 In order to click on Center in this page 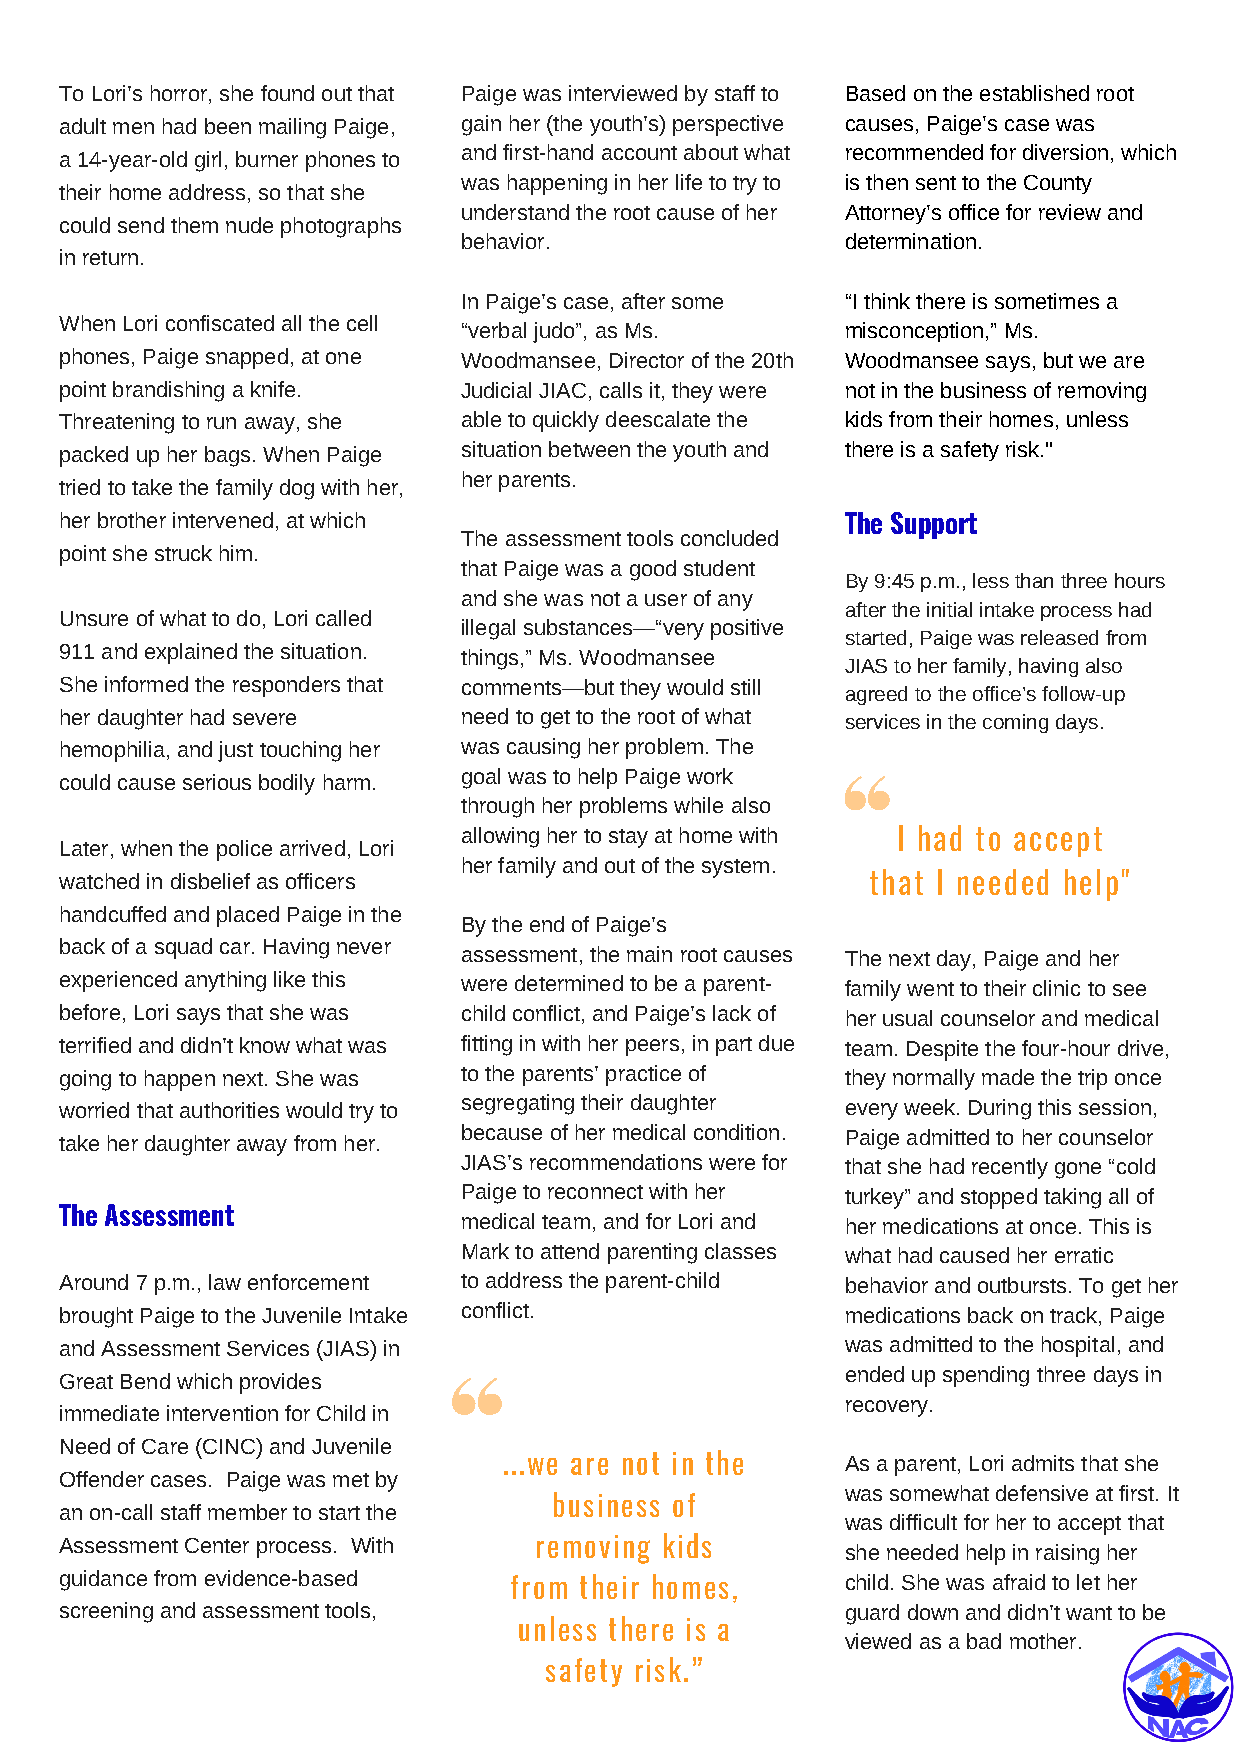, I will do `click(217, 1545)`.
